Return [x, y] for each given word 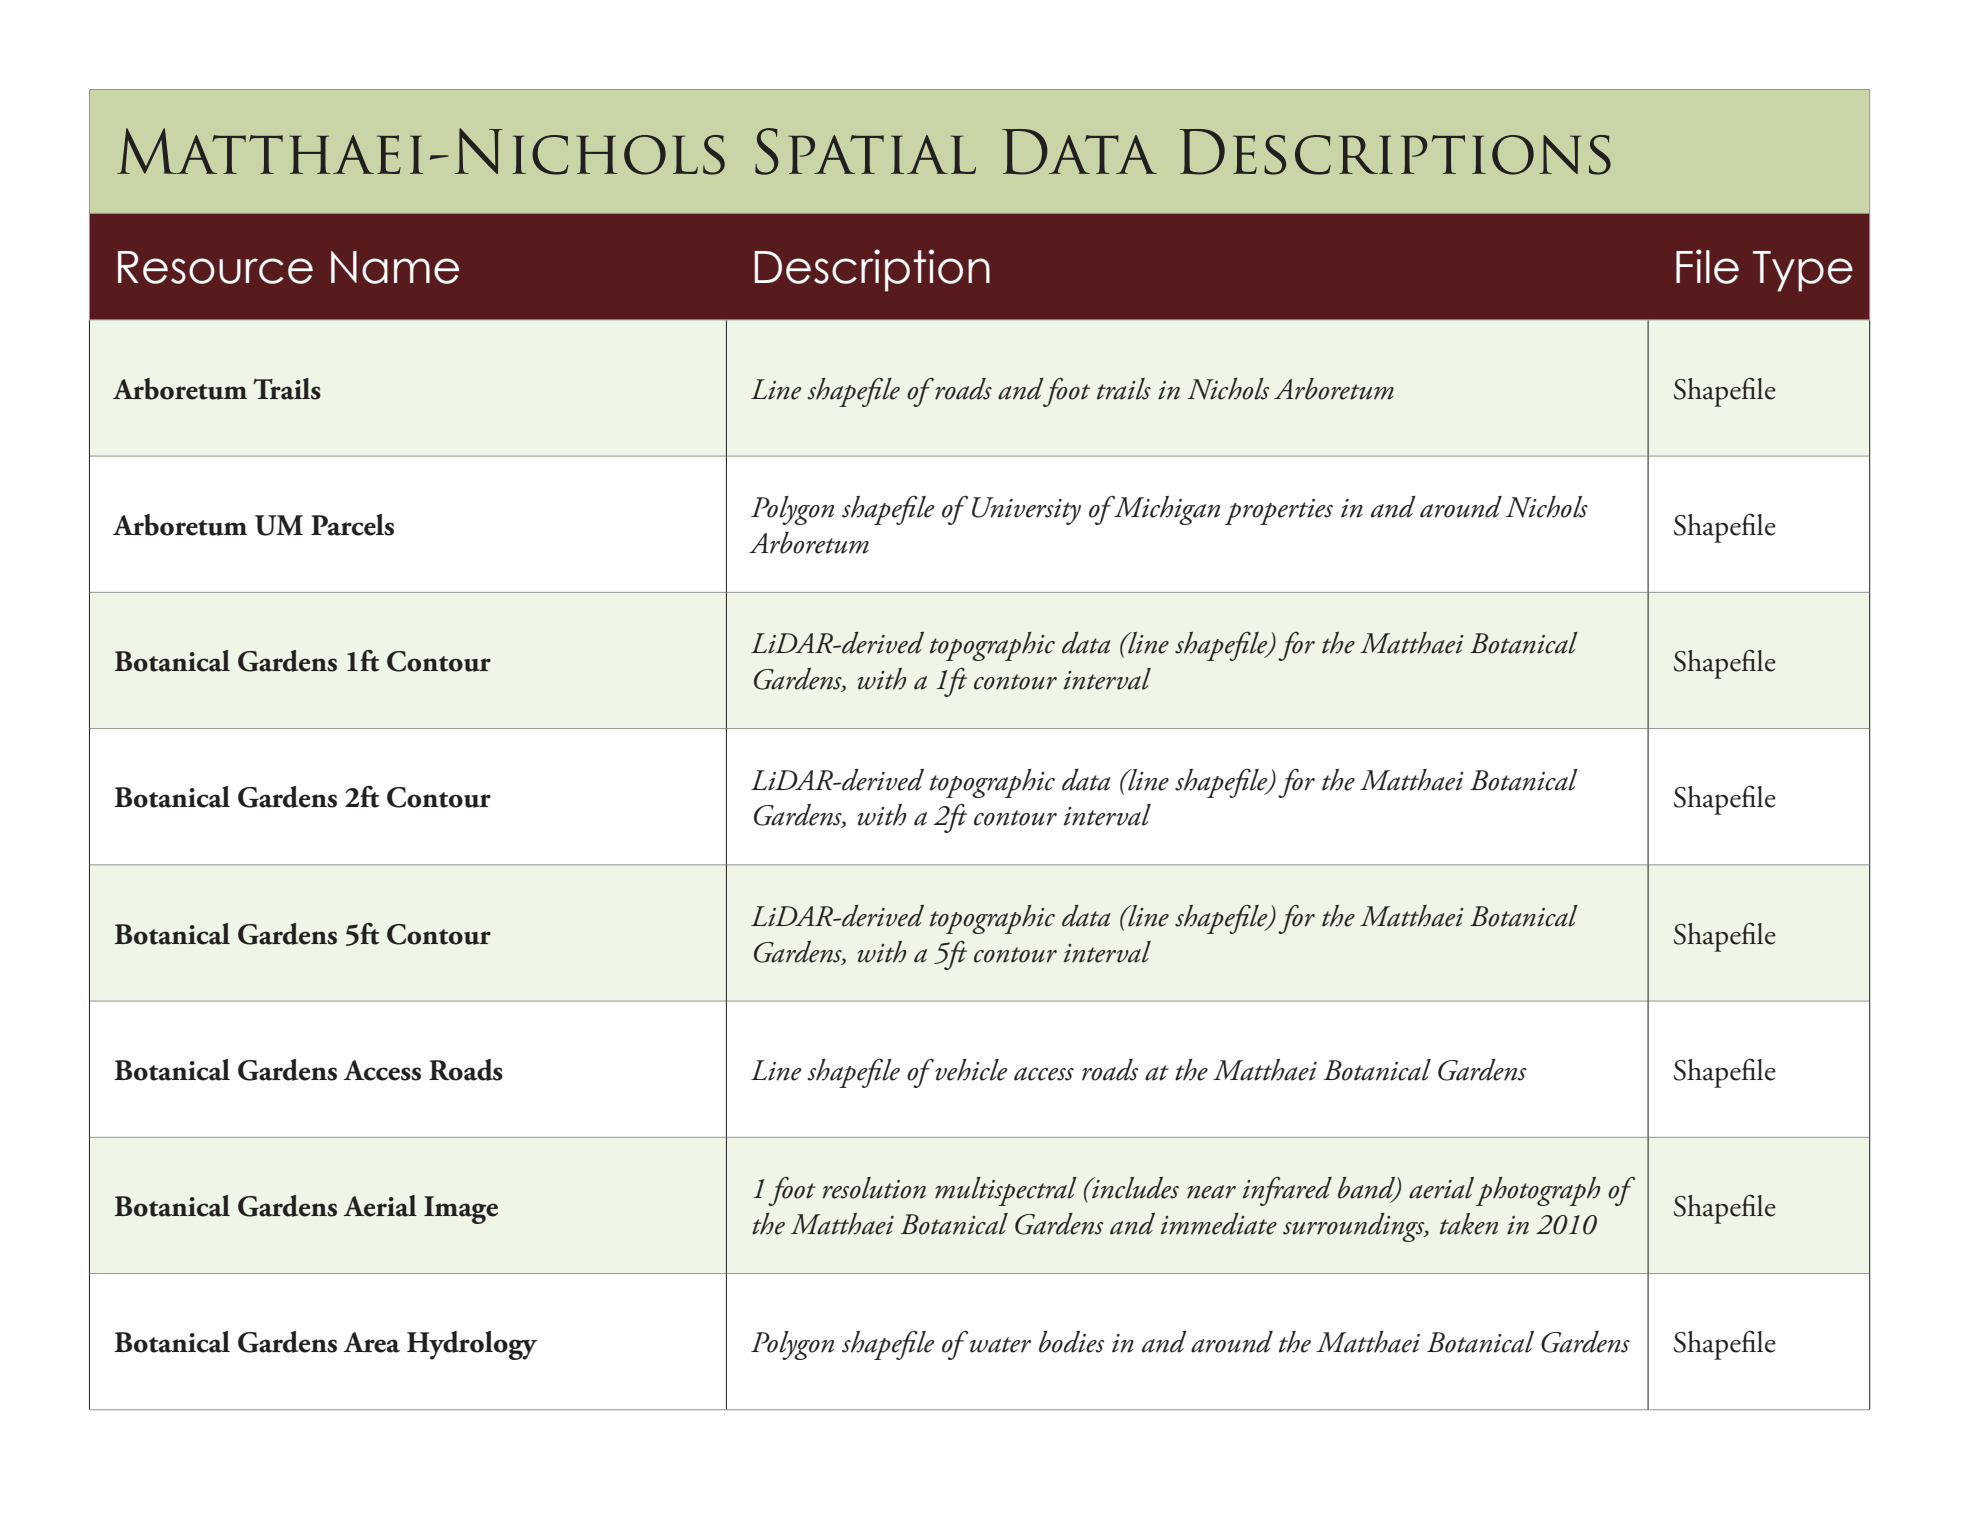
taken [1469, 1224]
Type [1803, 271]
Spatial [865, 151]
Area [371, 1342]
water [1000, 1345]
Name [395, 267]
